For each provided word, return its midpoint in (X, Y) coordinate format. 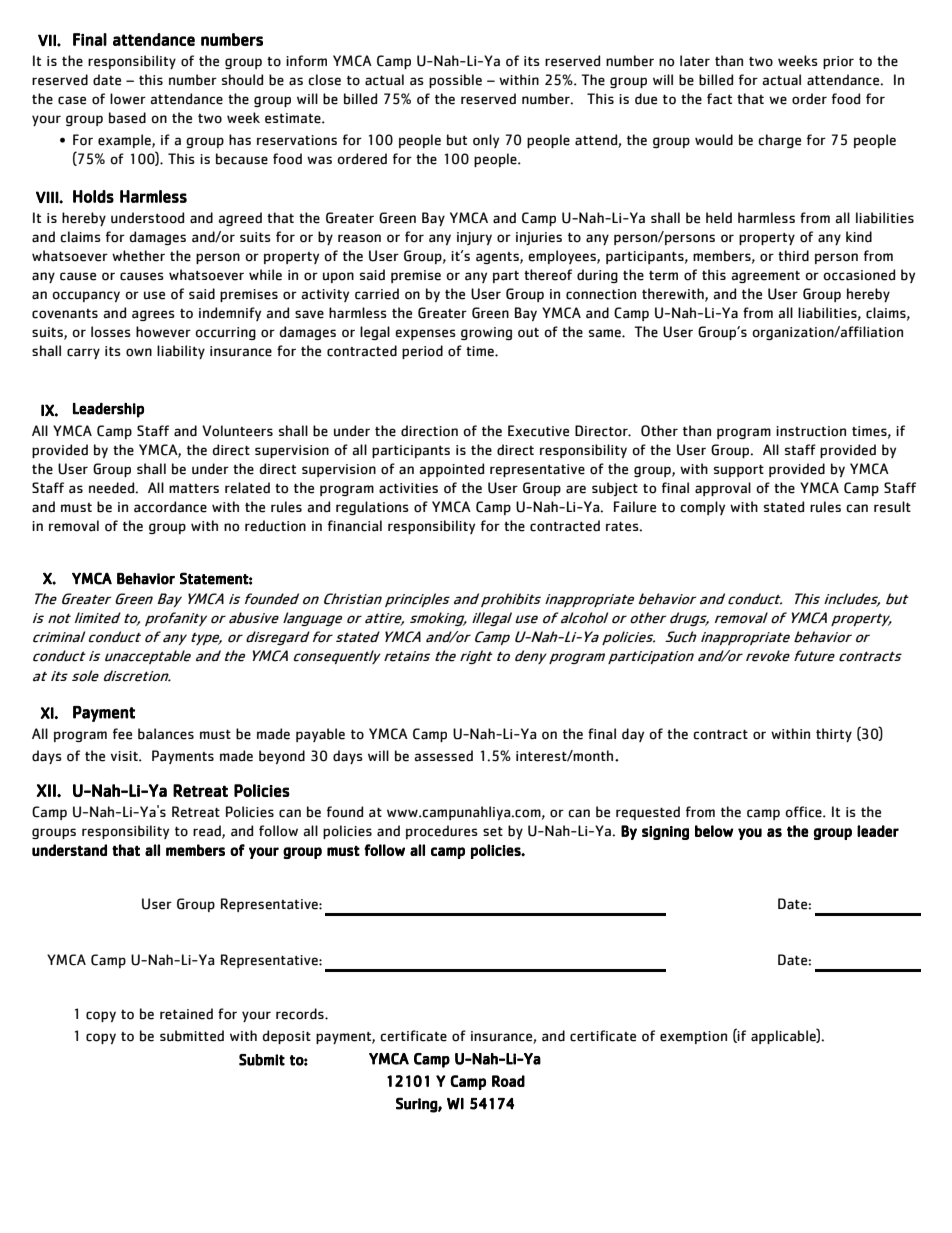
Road (508, 1081)
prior (838, 62)
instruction (811, 431)
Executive (538, 431)
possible (455, 81)
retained (186, 1014)
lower (128, 99)
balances (166, 734)
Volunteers (237, 431)
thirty (834, 735)
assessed (444, 756)
